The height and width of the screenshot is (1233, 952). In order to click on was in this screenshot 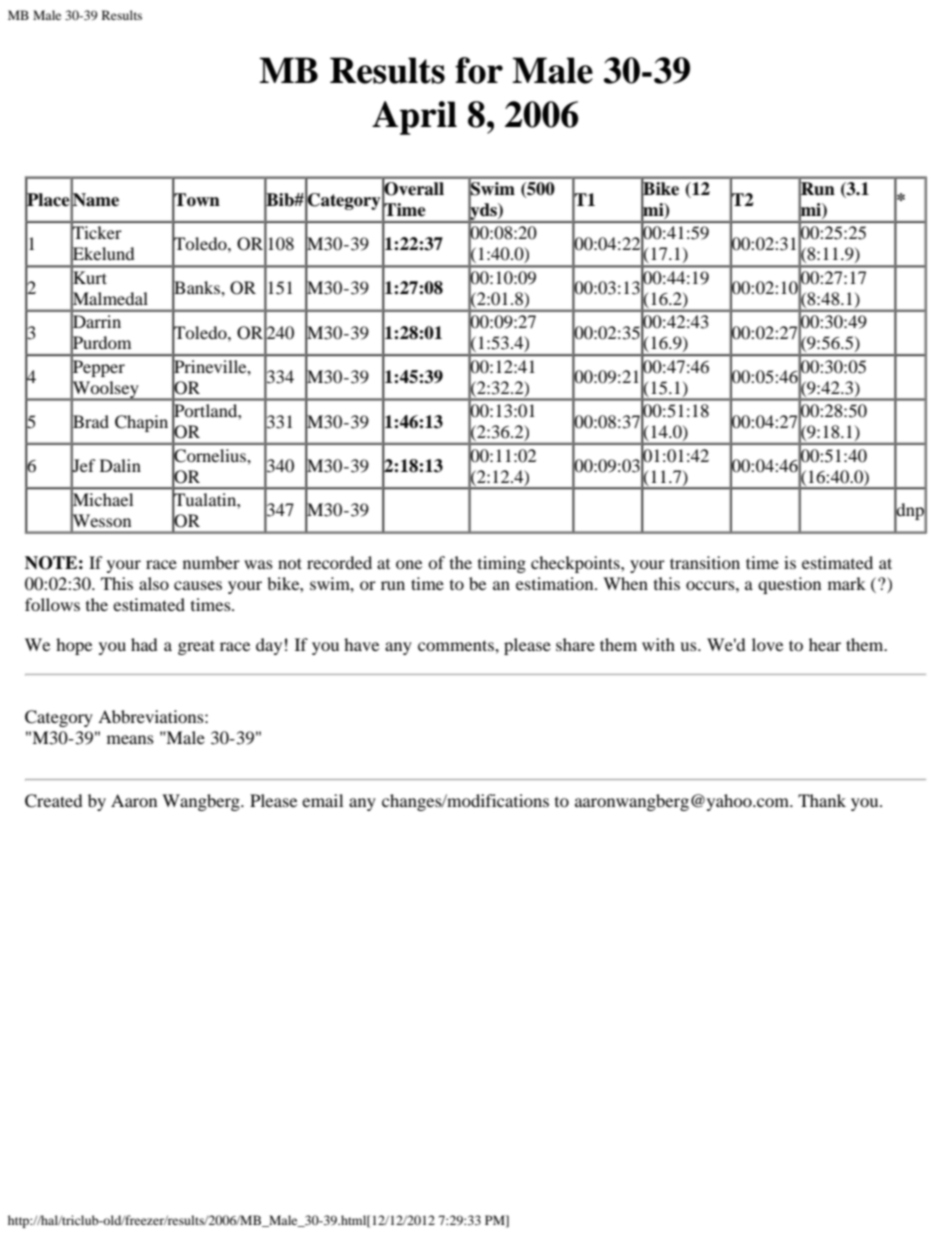, I will do `click(258, 564)`.
